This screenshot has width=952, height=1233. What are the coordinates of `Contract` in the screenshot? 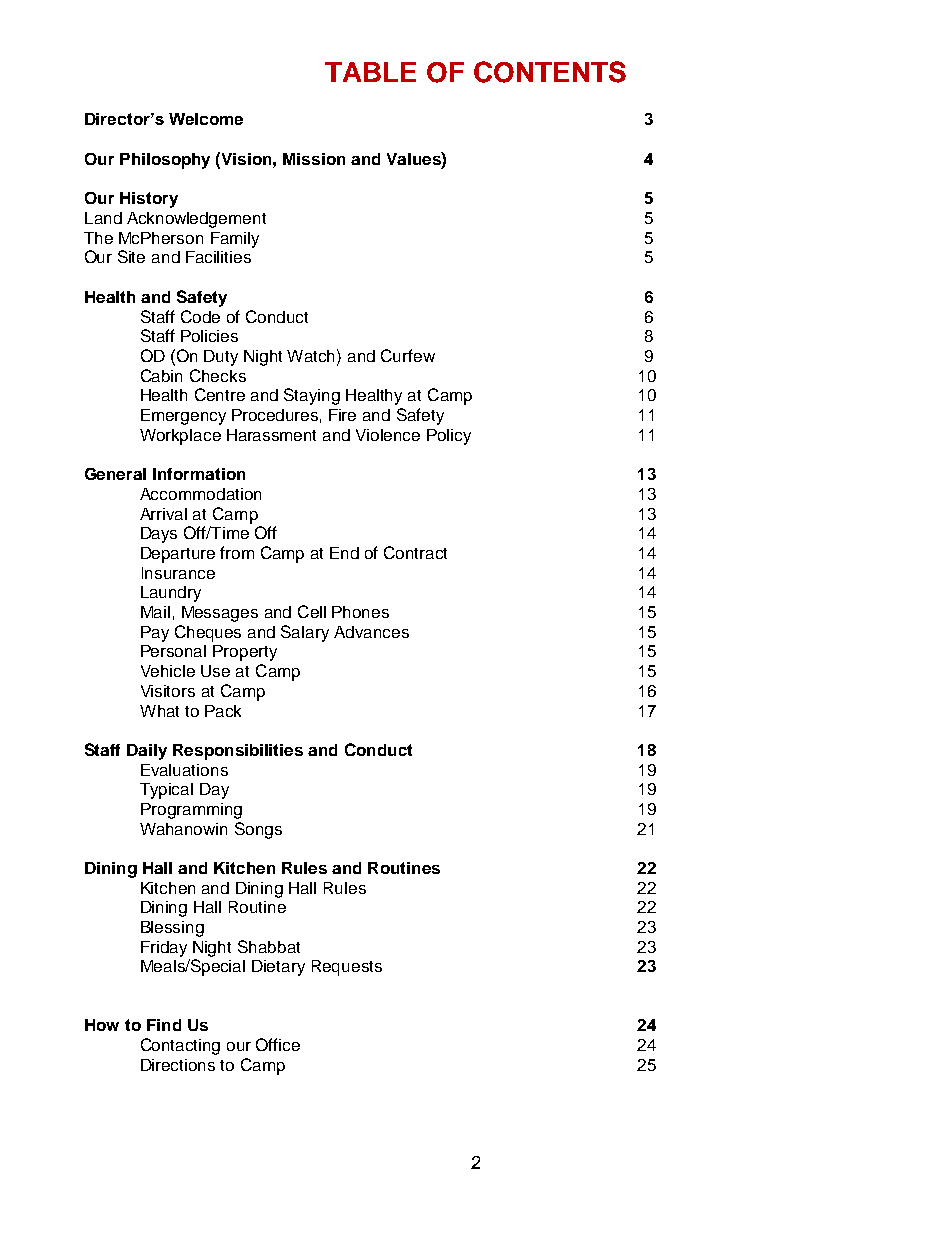 It's located at (415, 552).
